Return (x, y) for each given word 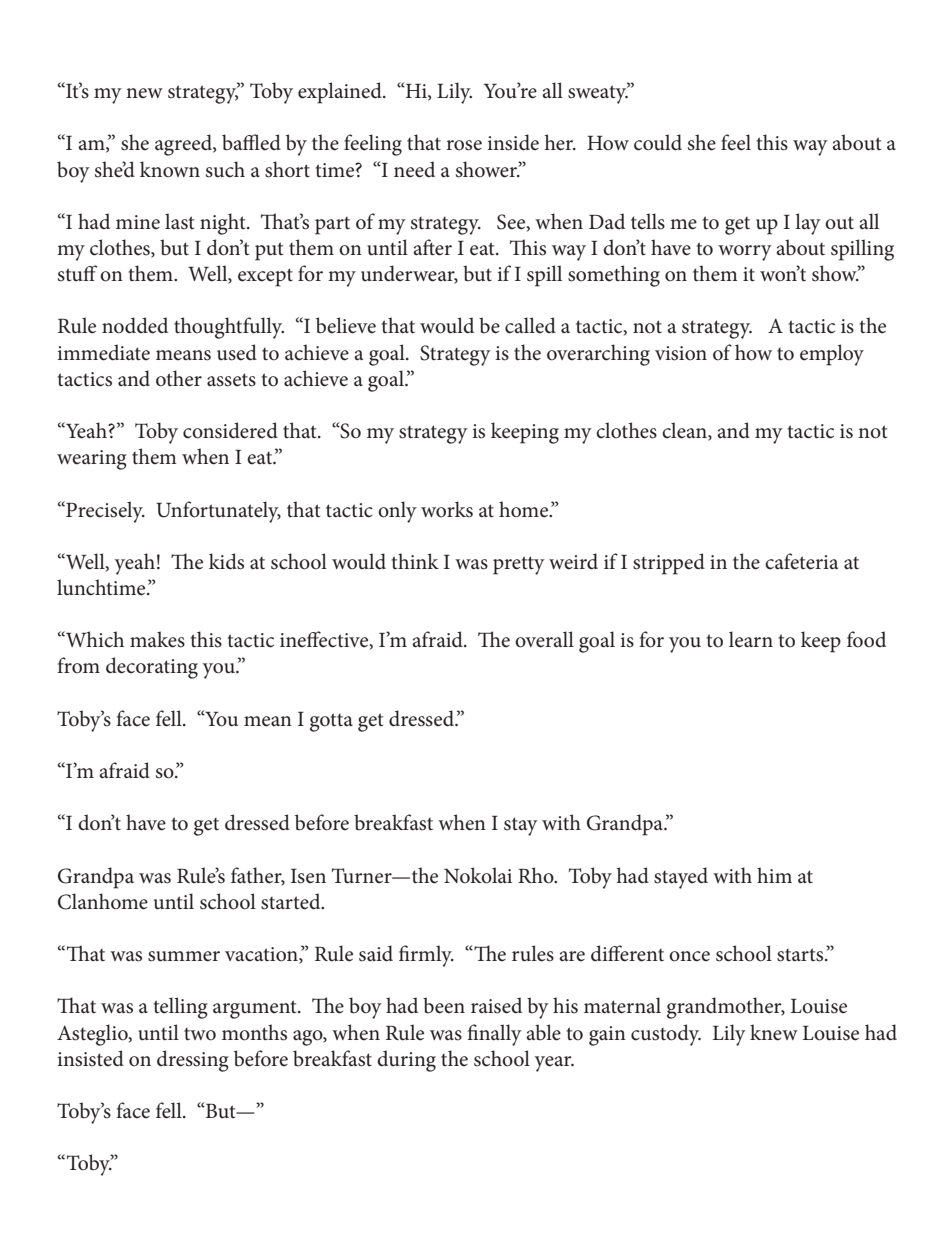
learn (751, 639)
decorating (152, 668)
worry (745, 253)
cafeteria (801, 561)
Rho (537, 875)
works (447, 509)
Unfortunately (218, 512)
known (170, 169)
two (200, 1034)
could (658, 142)
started (292, 901)
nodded (135, 325)
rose (464, 145)
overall (544, 639)
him (774, 875)
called (530, 325)
